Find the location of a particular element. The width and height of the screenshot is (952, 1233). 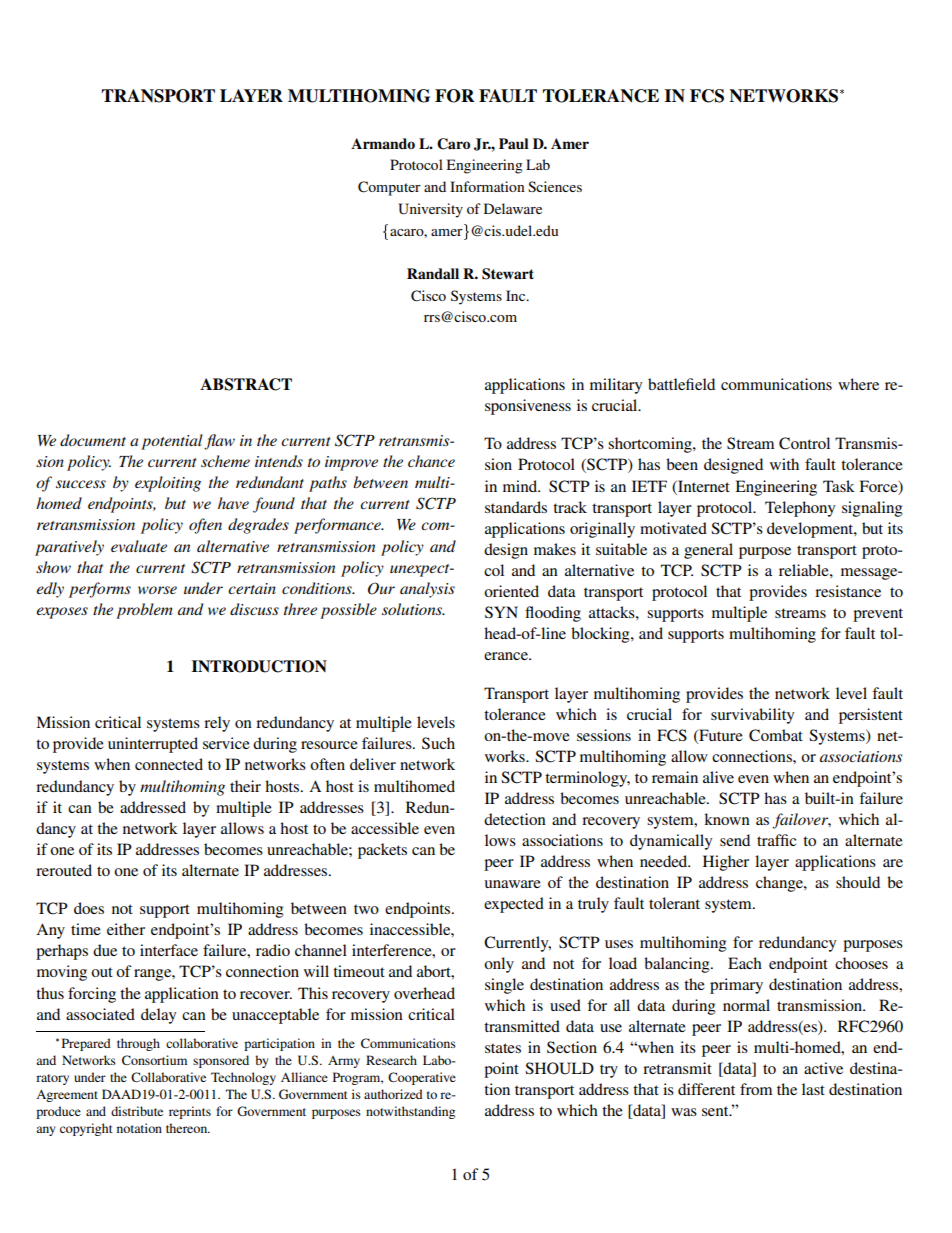

chance is located at coordinates (431, 461).
